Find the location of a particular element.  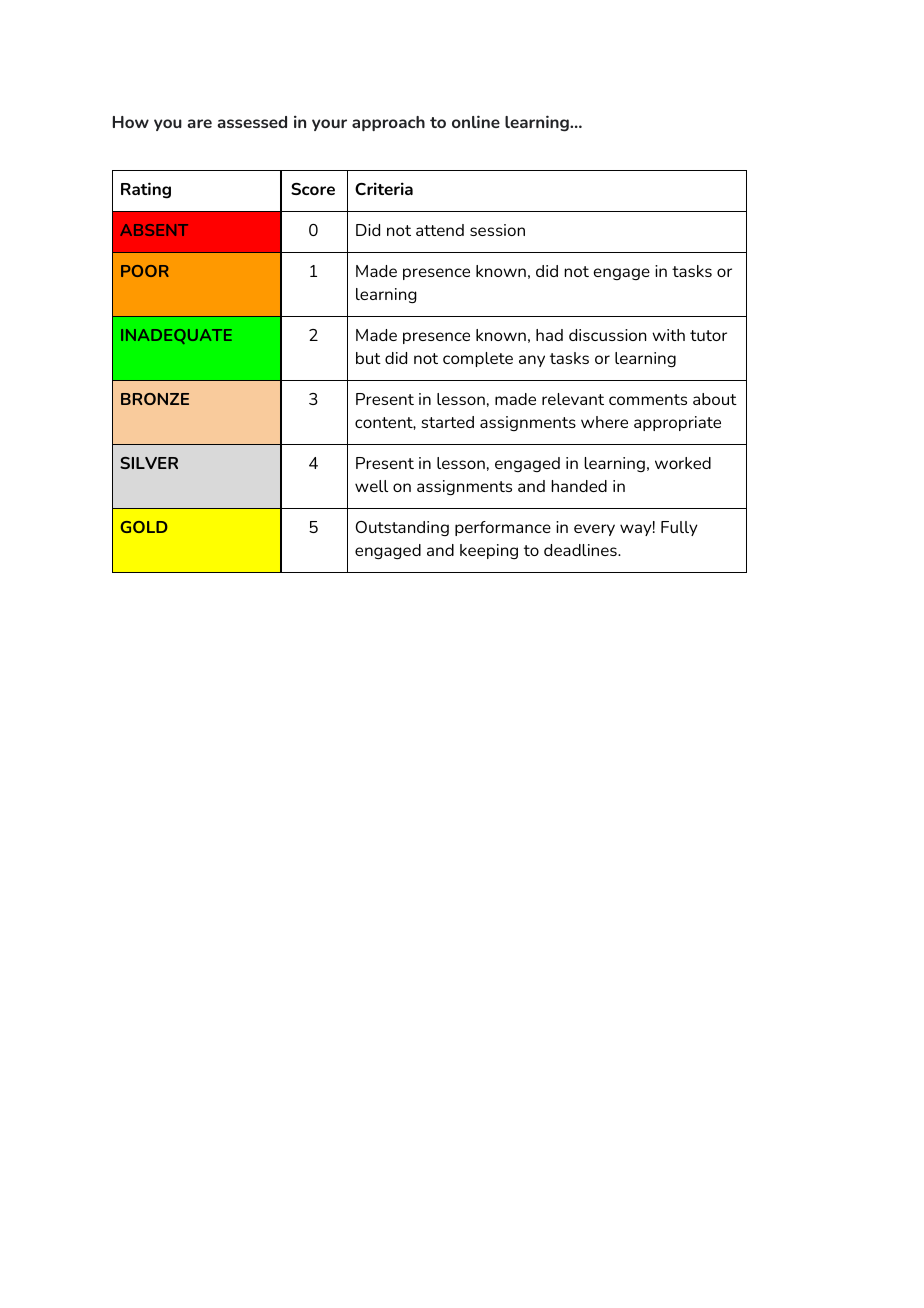

approach is located at coordinates (388, 123).
